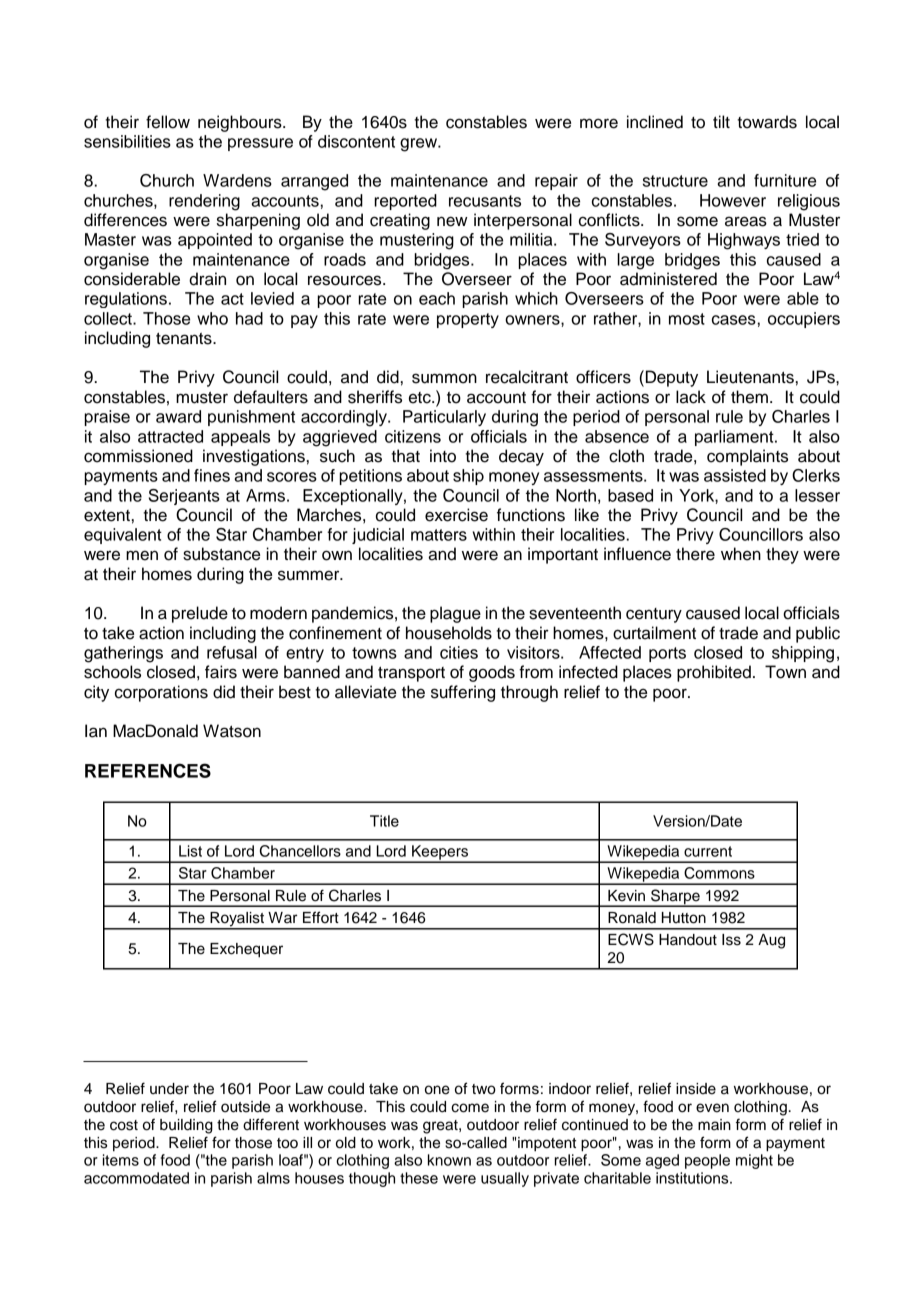 The image size is (924, 1308). Describe the element at coordinates (734, 320) in the screenshot. I see `cases` at that location.
